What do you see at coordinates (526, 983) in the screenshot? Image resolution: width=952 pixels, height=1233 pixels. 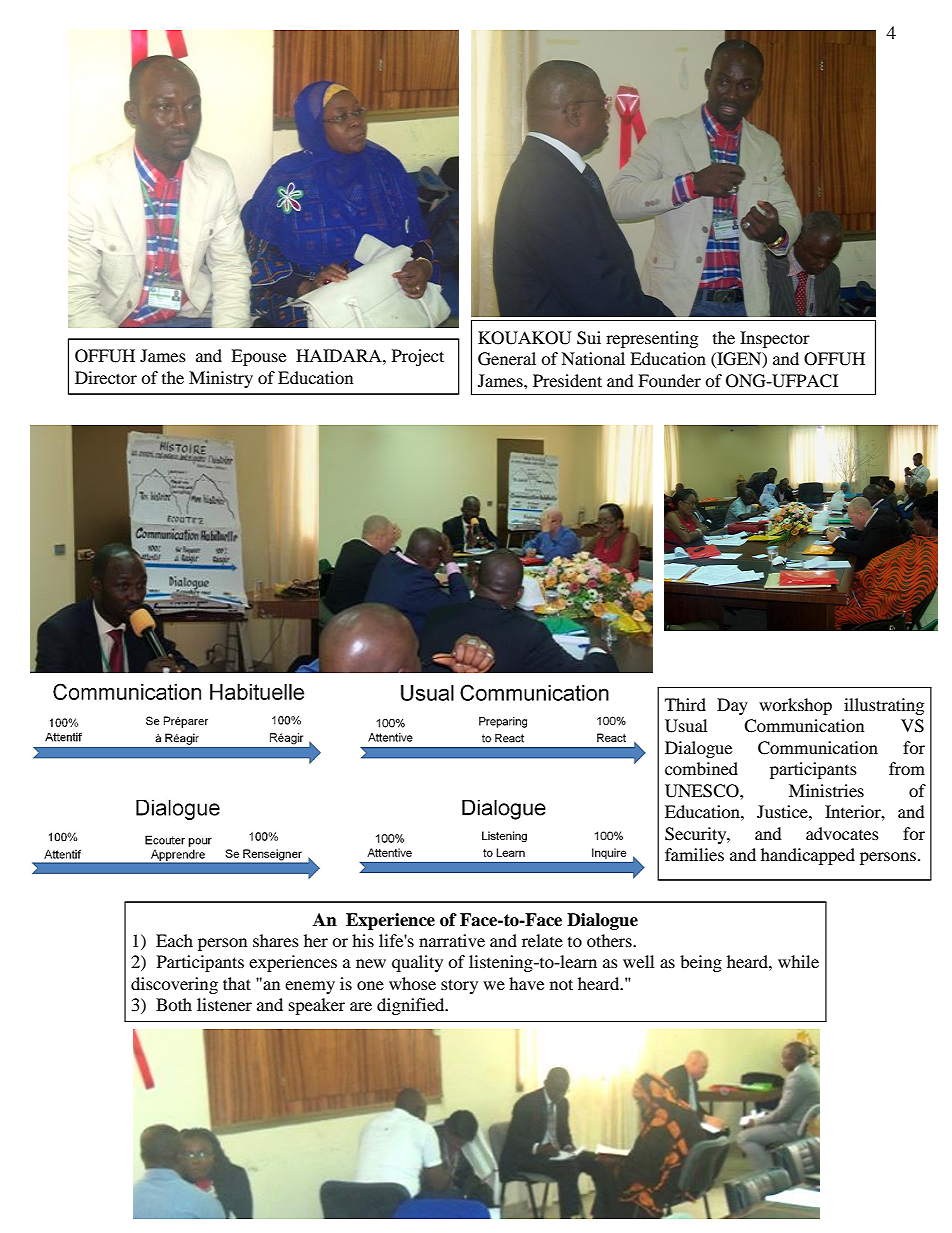 I see `have` at bounding box center [526, 983].
